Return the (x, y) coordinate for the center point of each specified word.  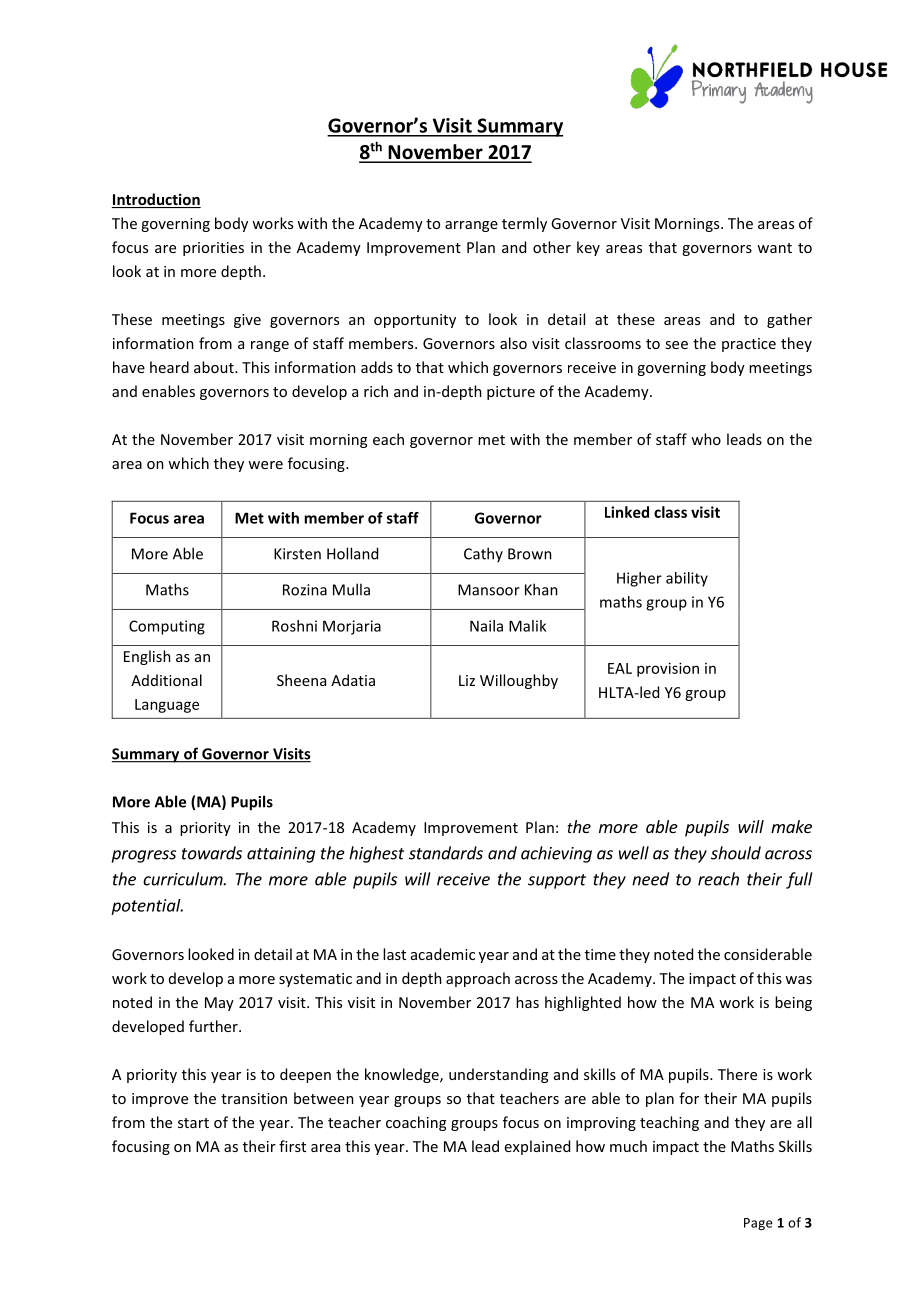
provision (668, 669)
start (193, 1123)
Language (167, 706)
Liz (467, 680)
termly (524, 224)
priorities (213, 249)
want (774, 248)
